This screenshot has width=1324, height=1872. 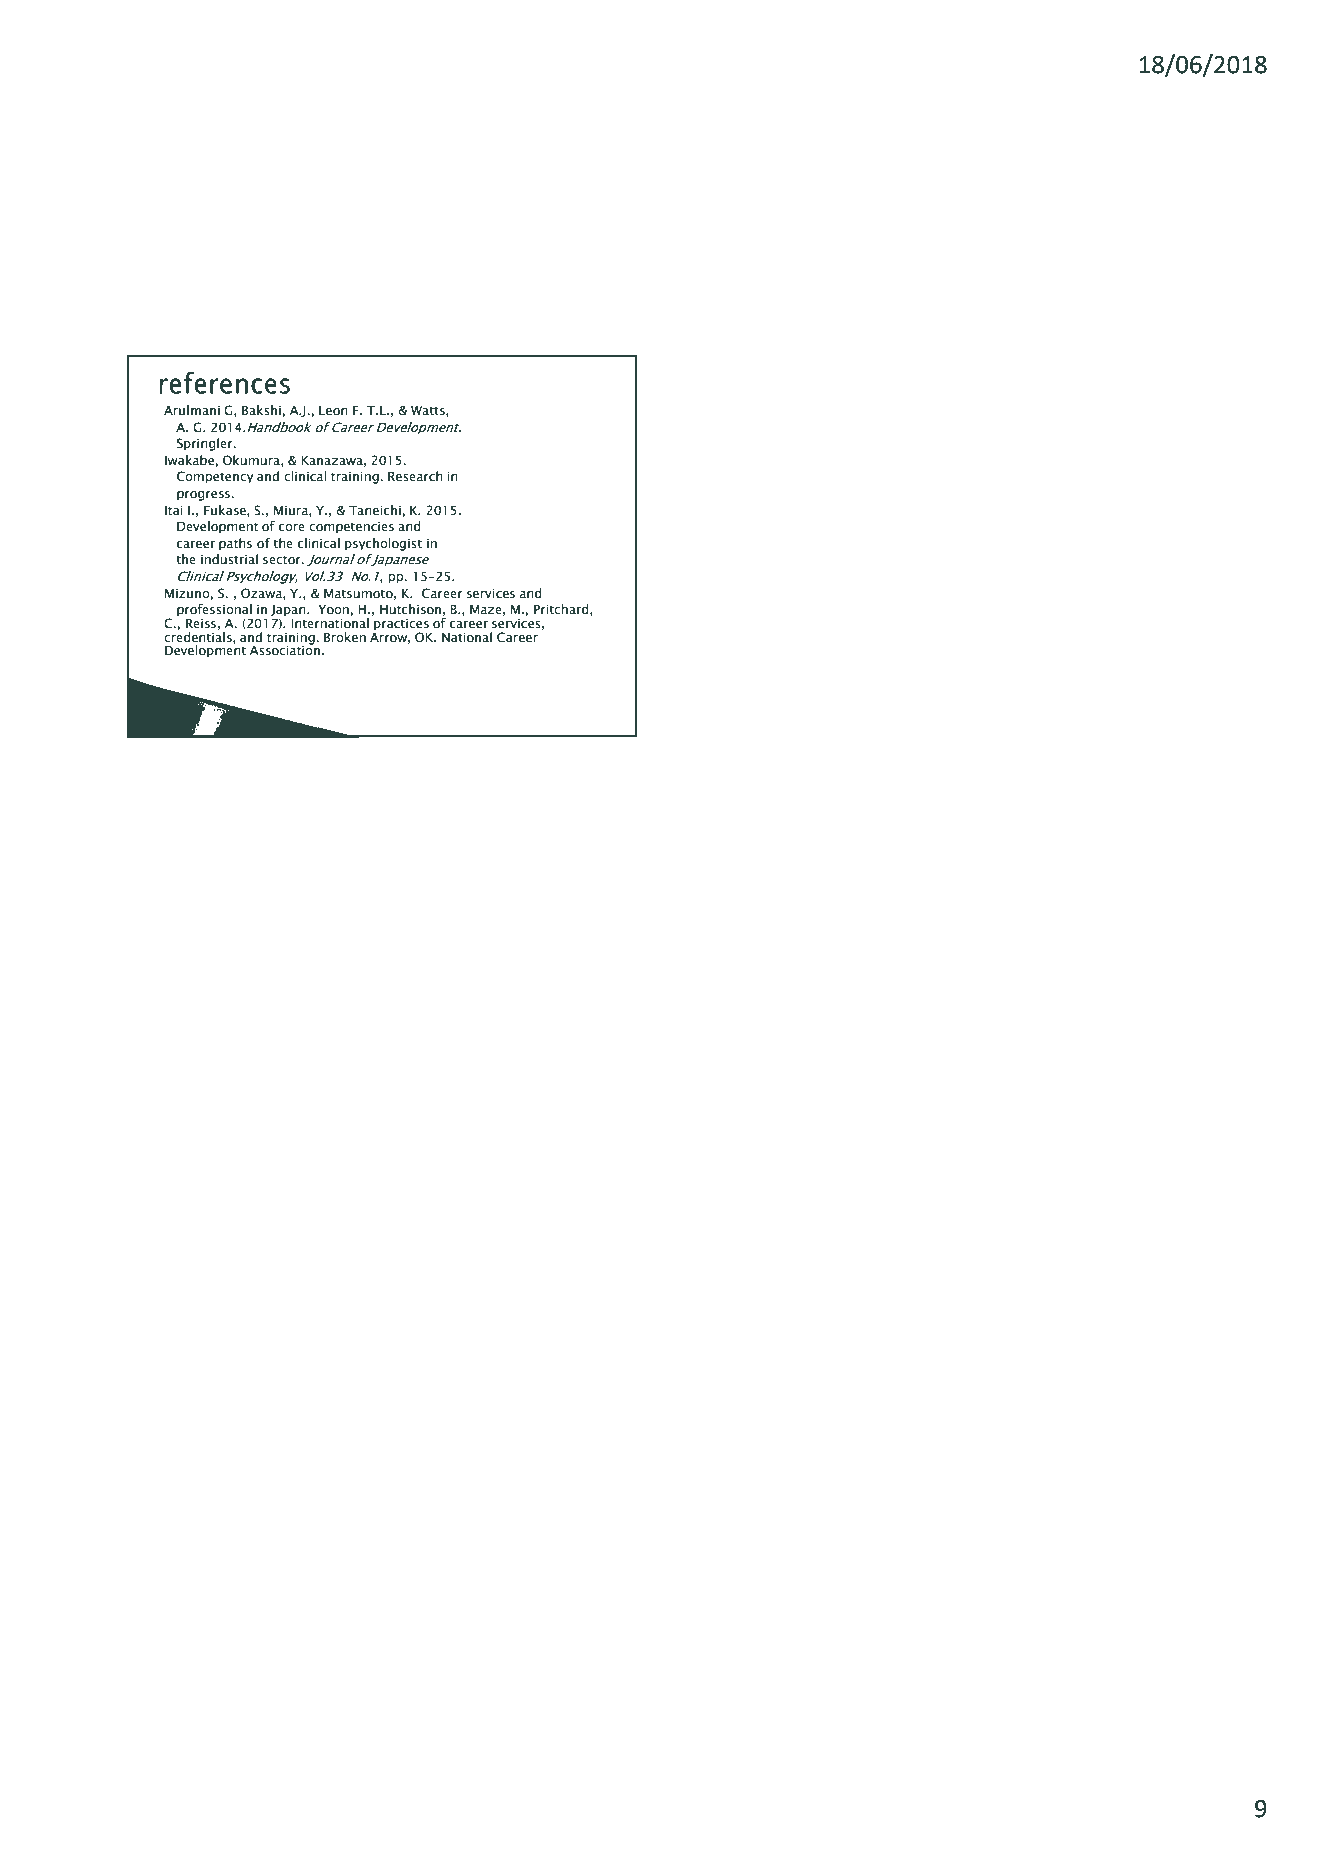 I want to click on core, so click(x=292, y=528).
